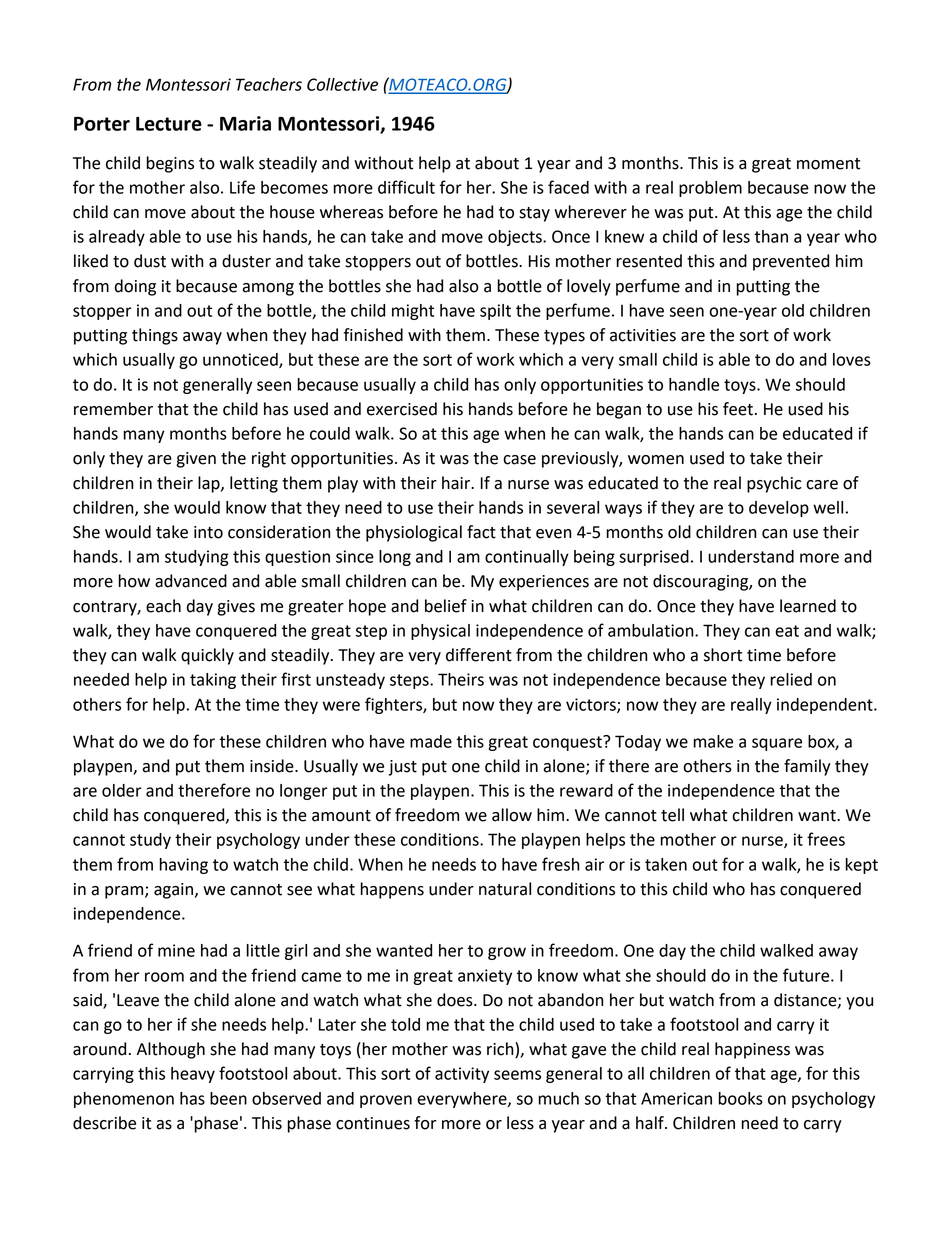 Image resolution: width=952 pixels, height=1233 pixels. Describe the element at coordinates (519, 460) in the page. I see `case` at that location.
